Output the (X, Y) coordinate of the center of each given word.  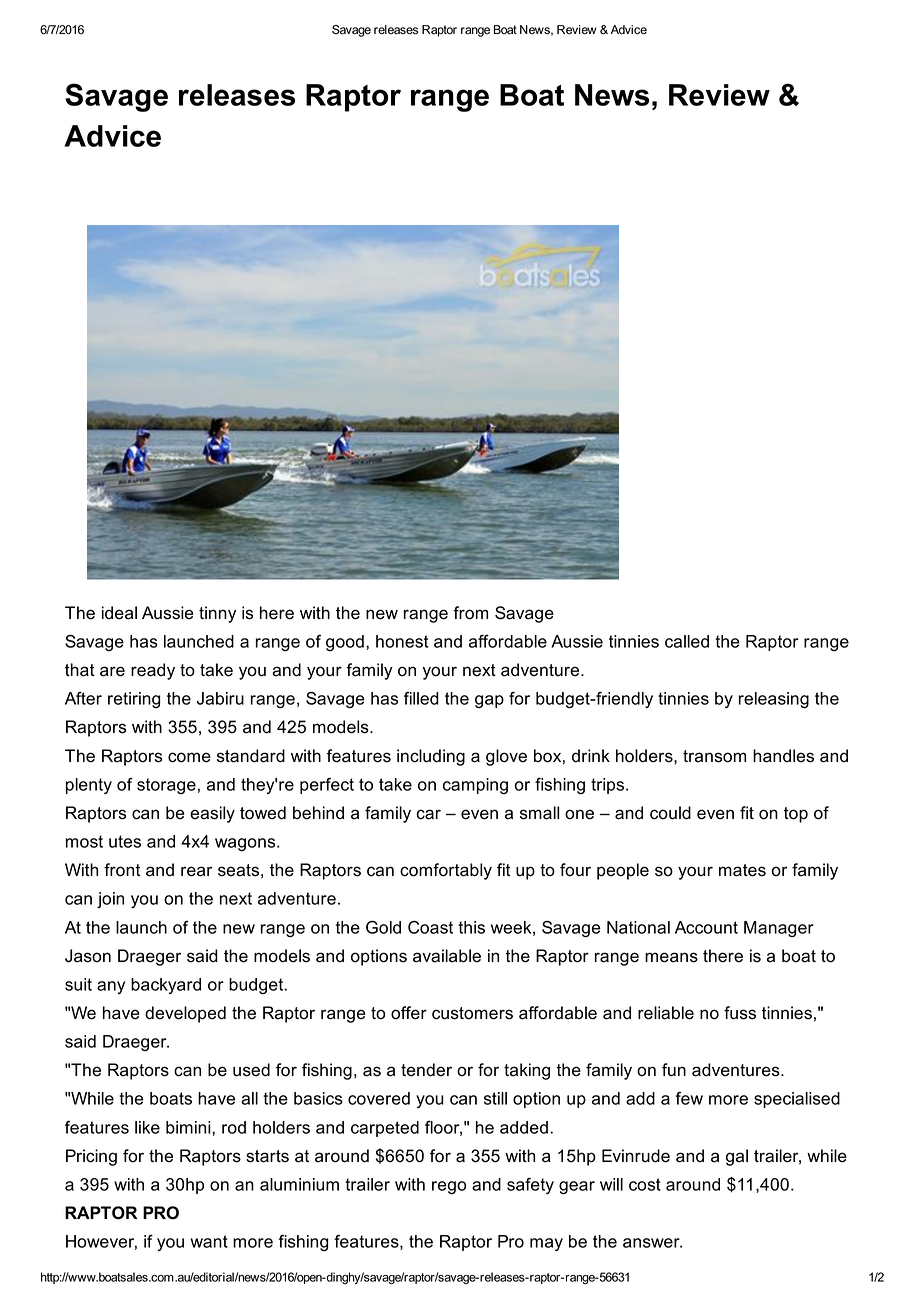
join (110, 900)
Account (706, 927)
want (209, 1241)
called (687, 641)
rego (449, 1188)
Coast (430, 927)
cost (645, 1184)
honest (402, 641)
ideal (119, 613)
